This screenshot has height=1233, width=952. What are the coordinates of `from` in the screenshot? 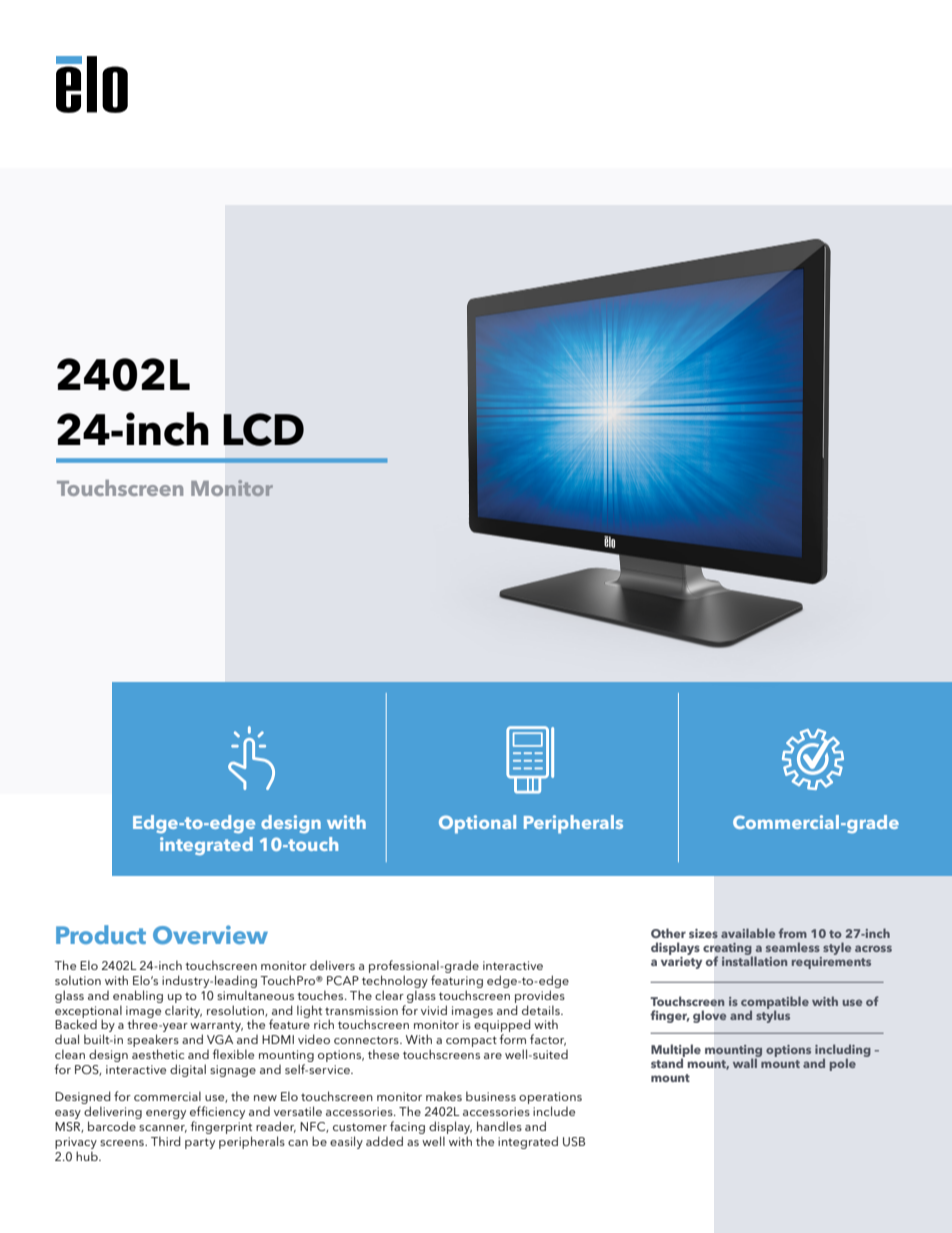 It's located at (792, 933).
